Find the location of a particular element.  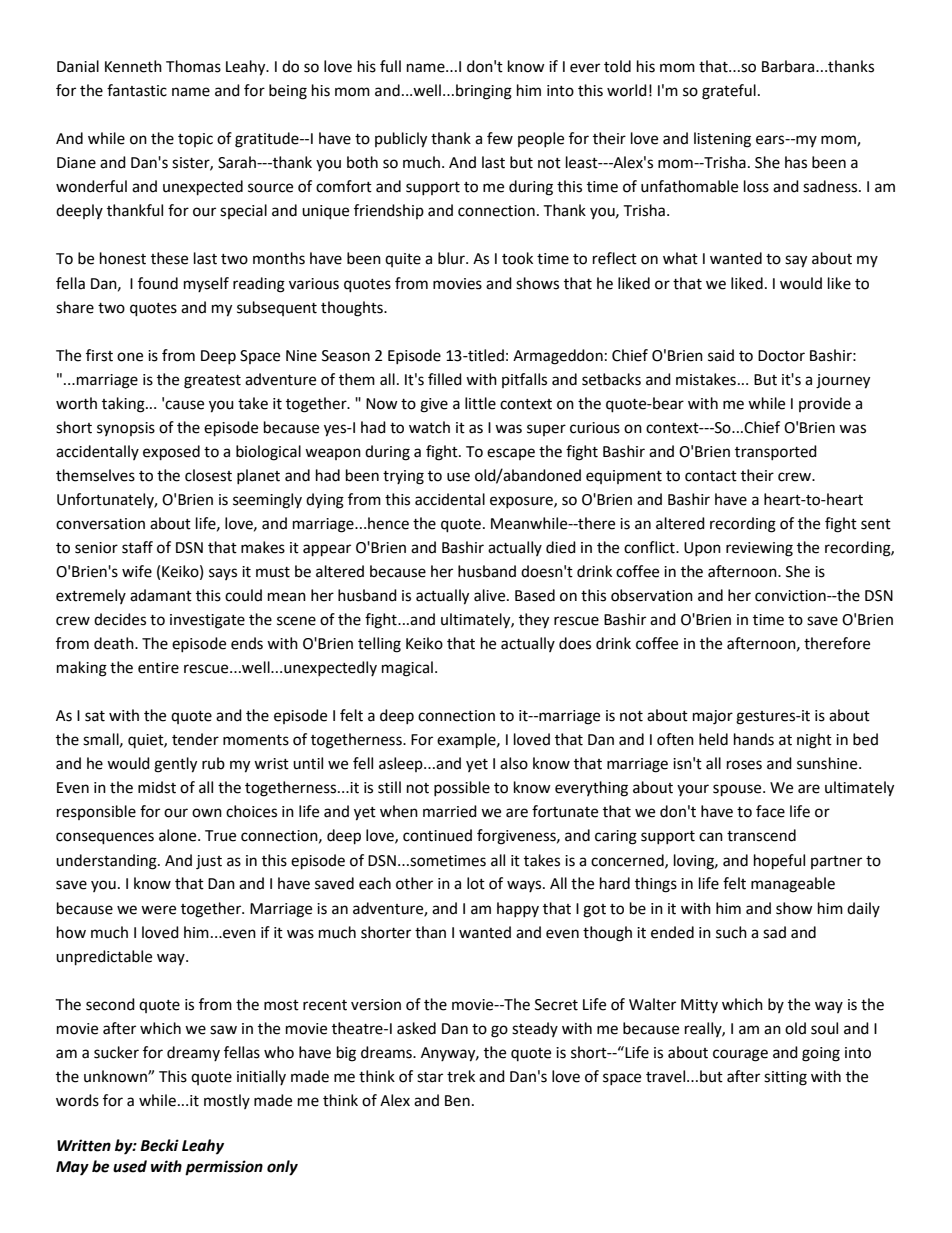

few is located at coordinates (500, 138).
